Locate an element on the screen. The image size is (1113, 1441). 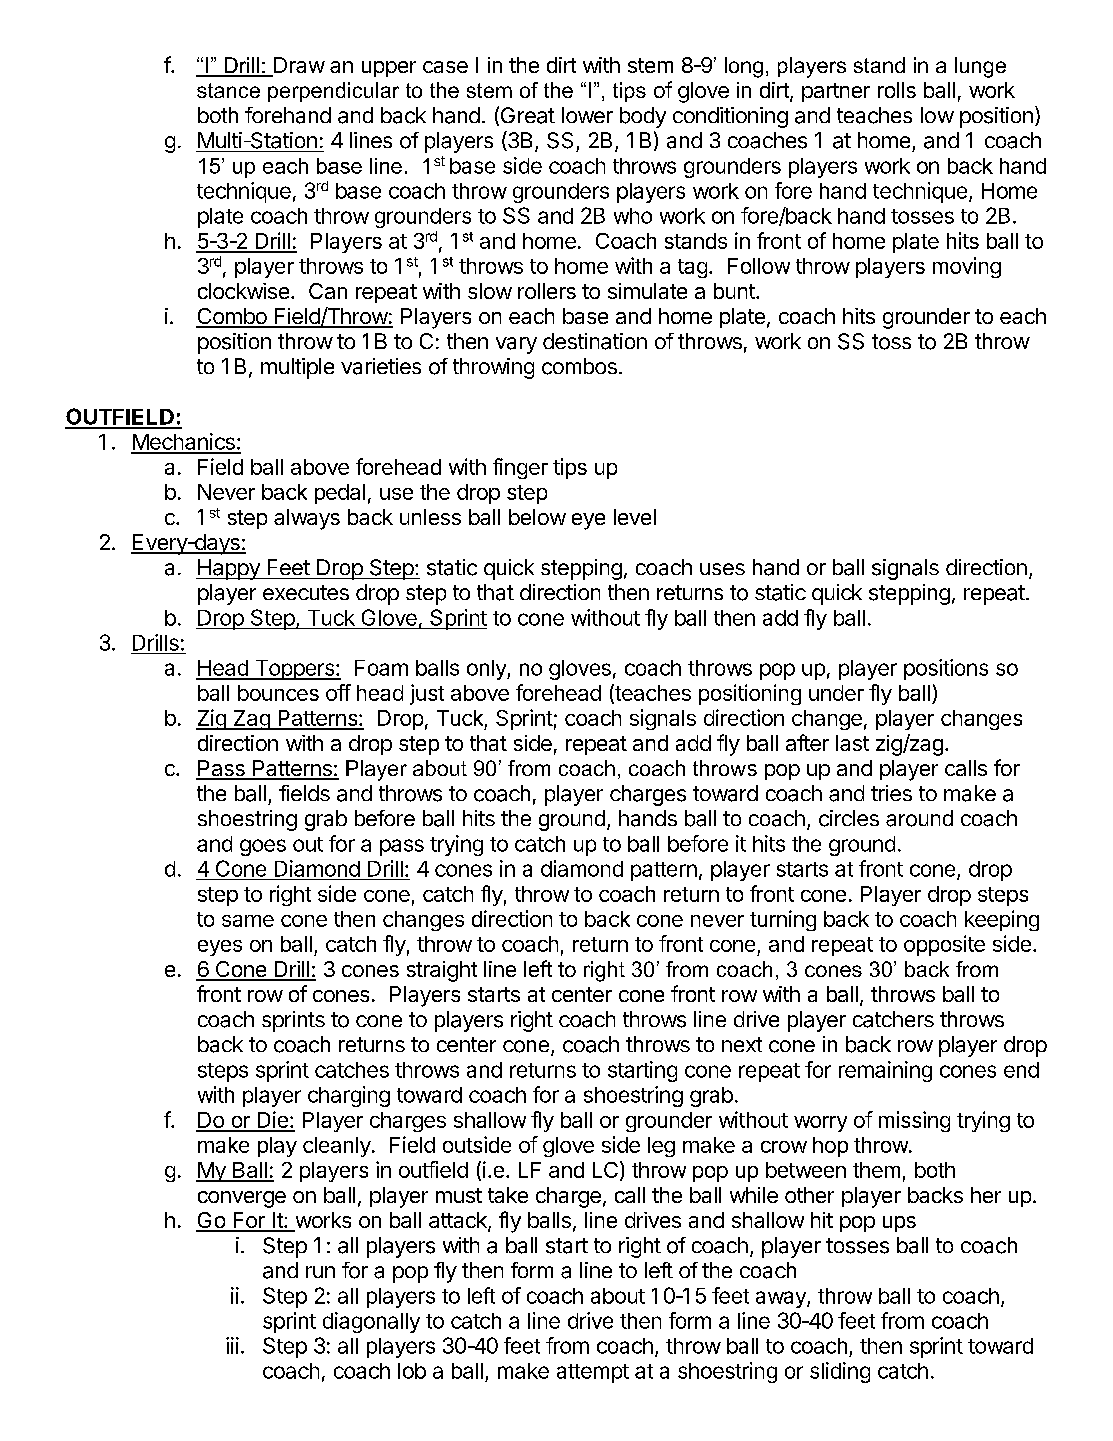
perpendicular is located at coordinates (333, 92).
